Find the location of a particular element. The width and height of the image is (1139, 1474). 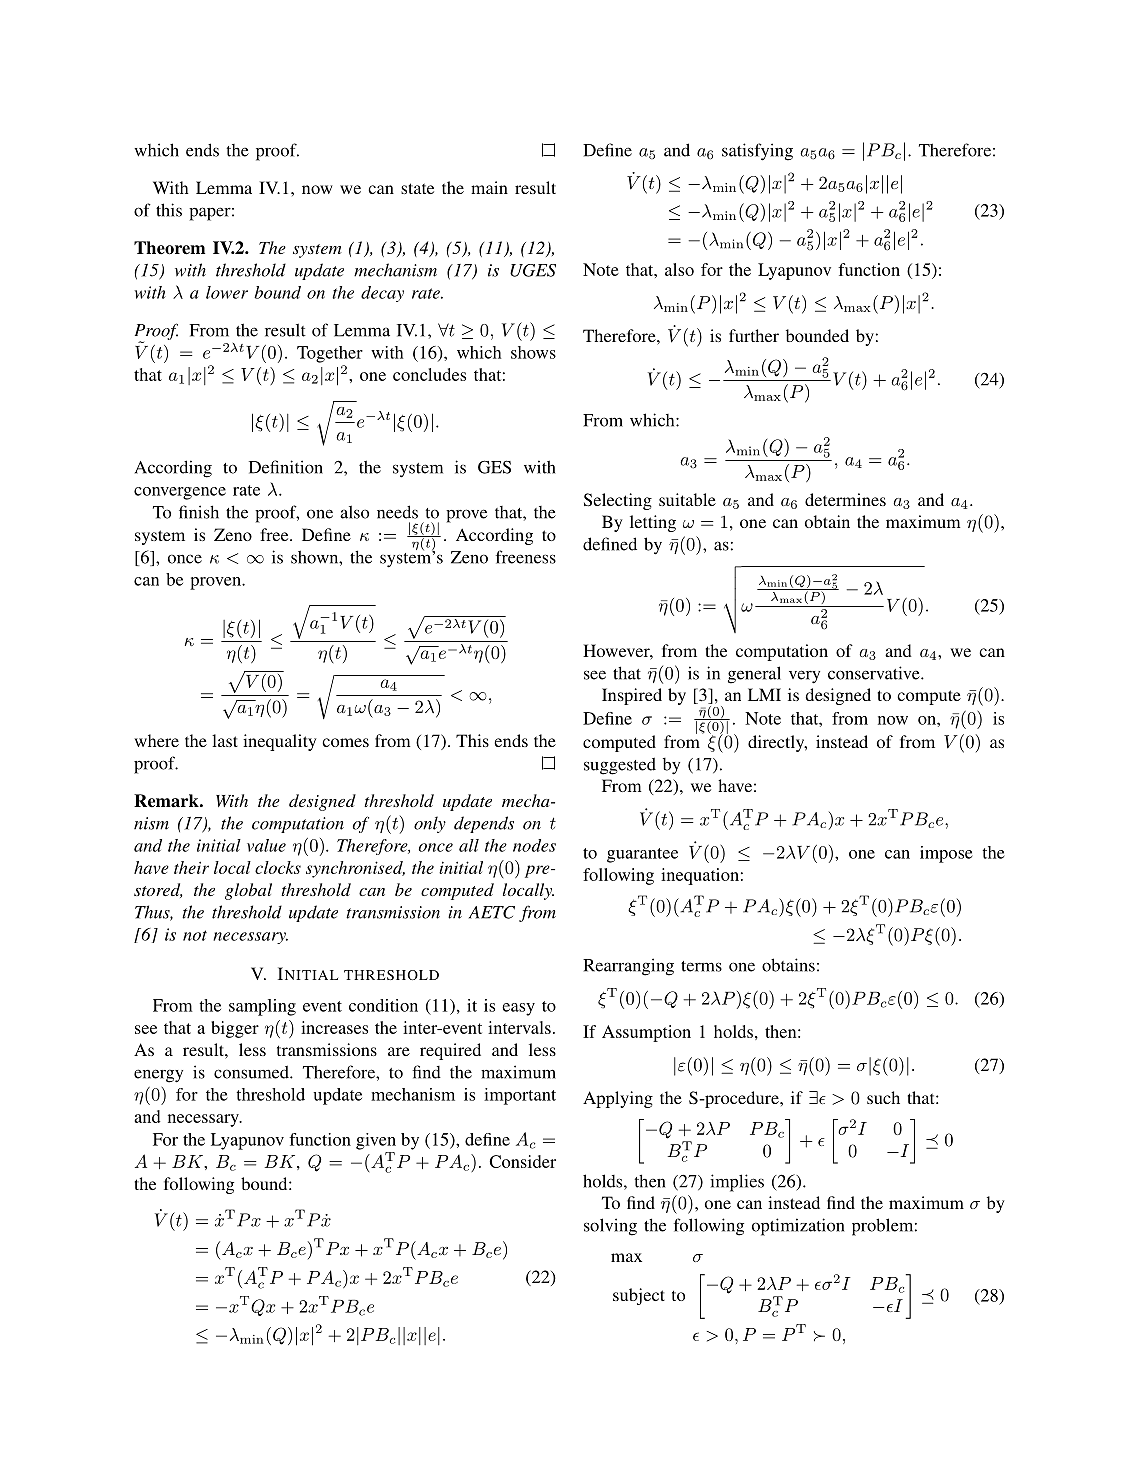

sampling is located at coordinates (262, 1007).
